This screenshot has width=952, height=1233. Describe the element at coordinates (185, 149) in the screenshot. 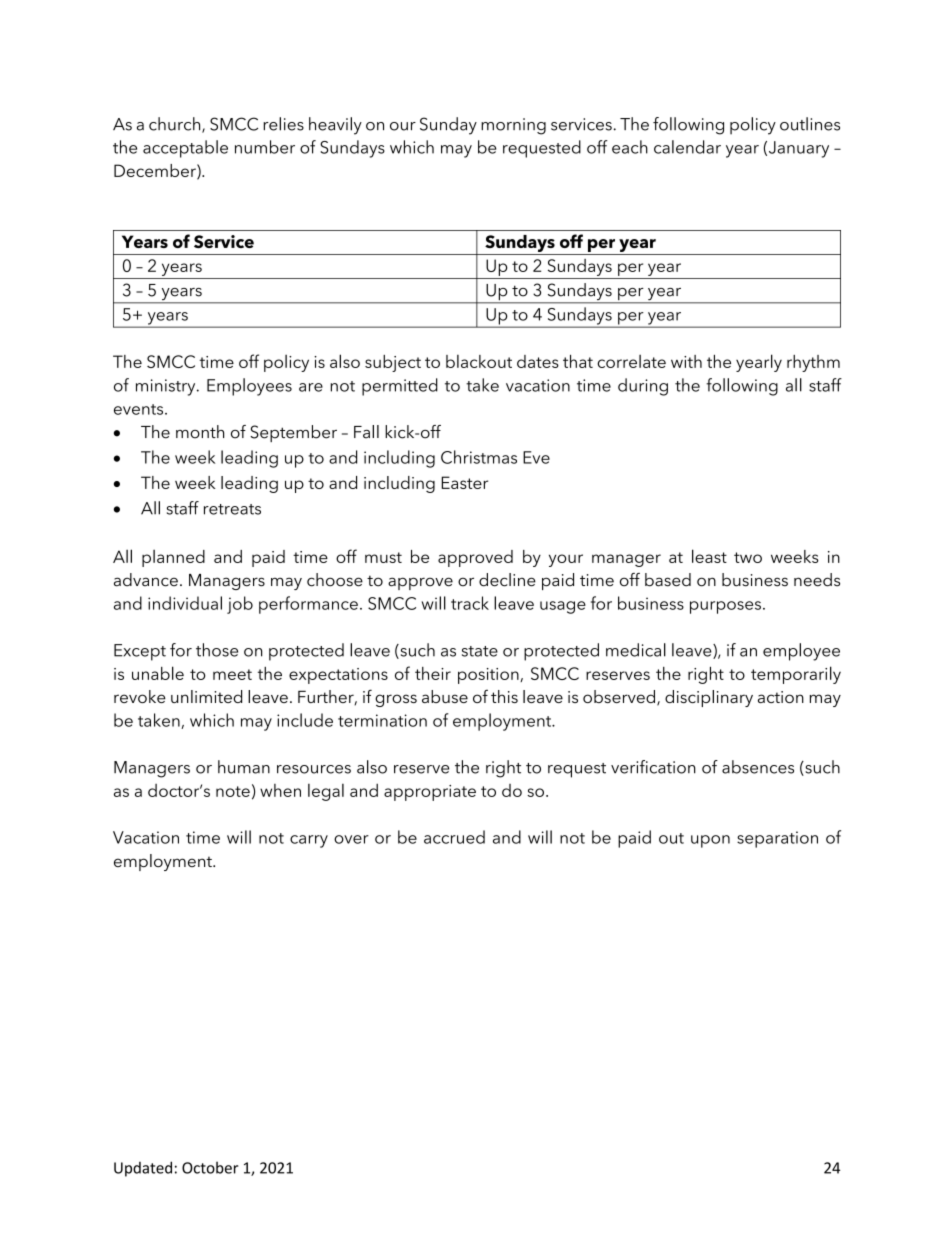

I see `acceptable` at that location.
